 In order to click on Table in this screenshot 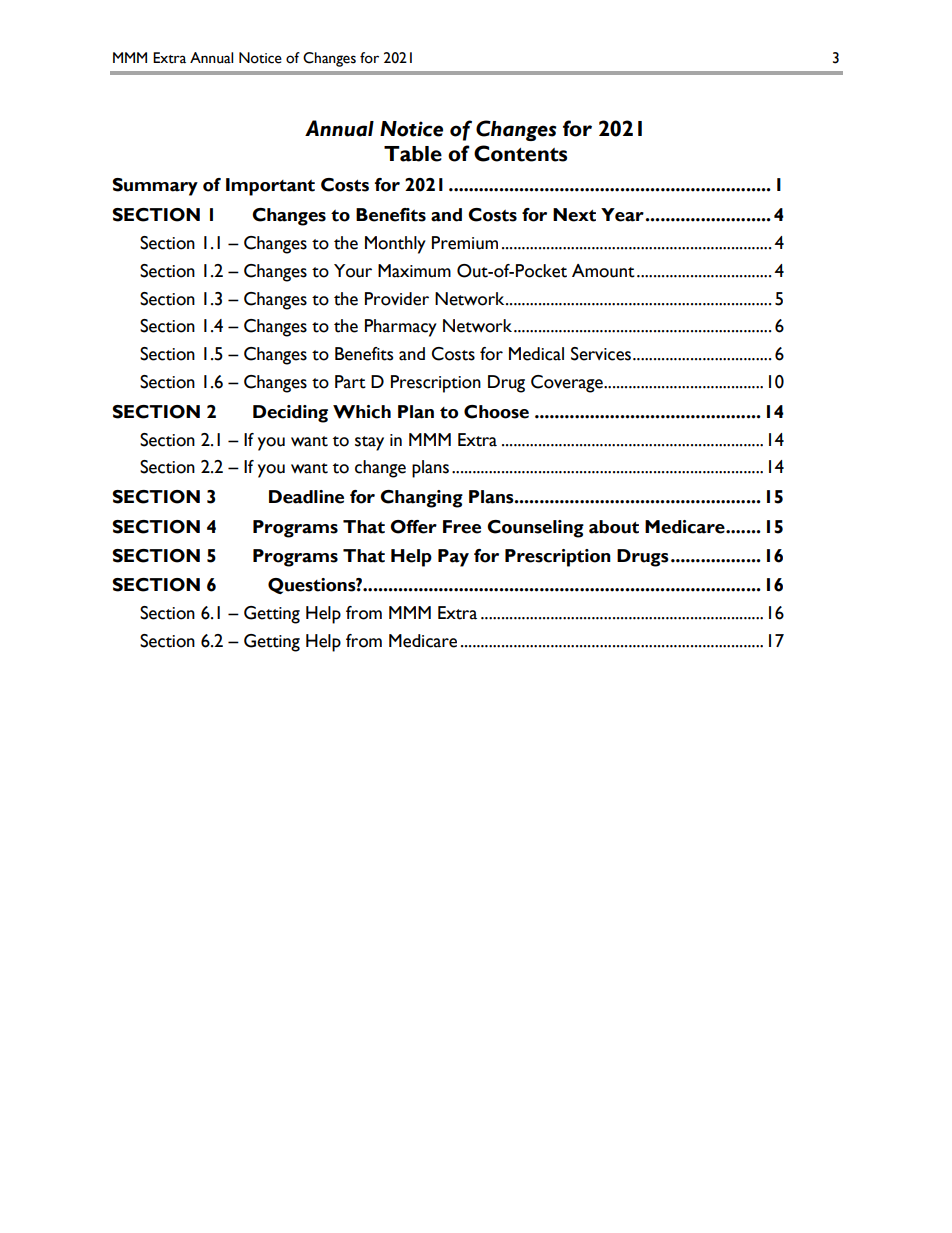, I will do `click(413, 154)`.
